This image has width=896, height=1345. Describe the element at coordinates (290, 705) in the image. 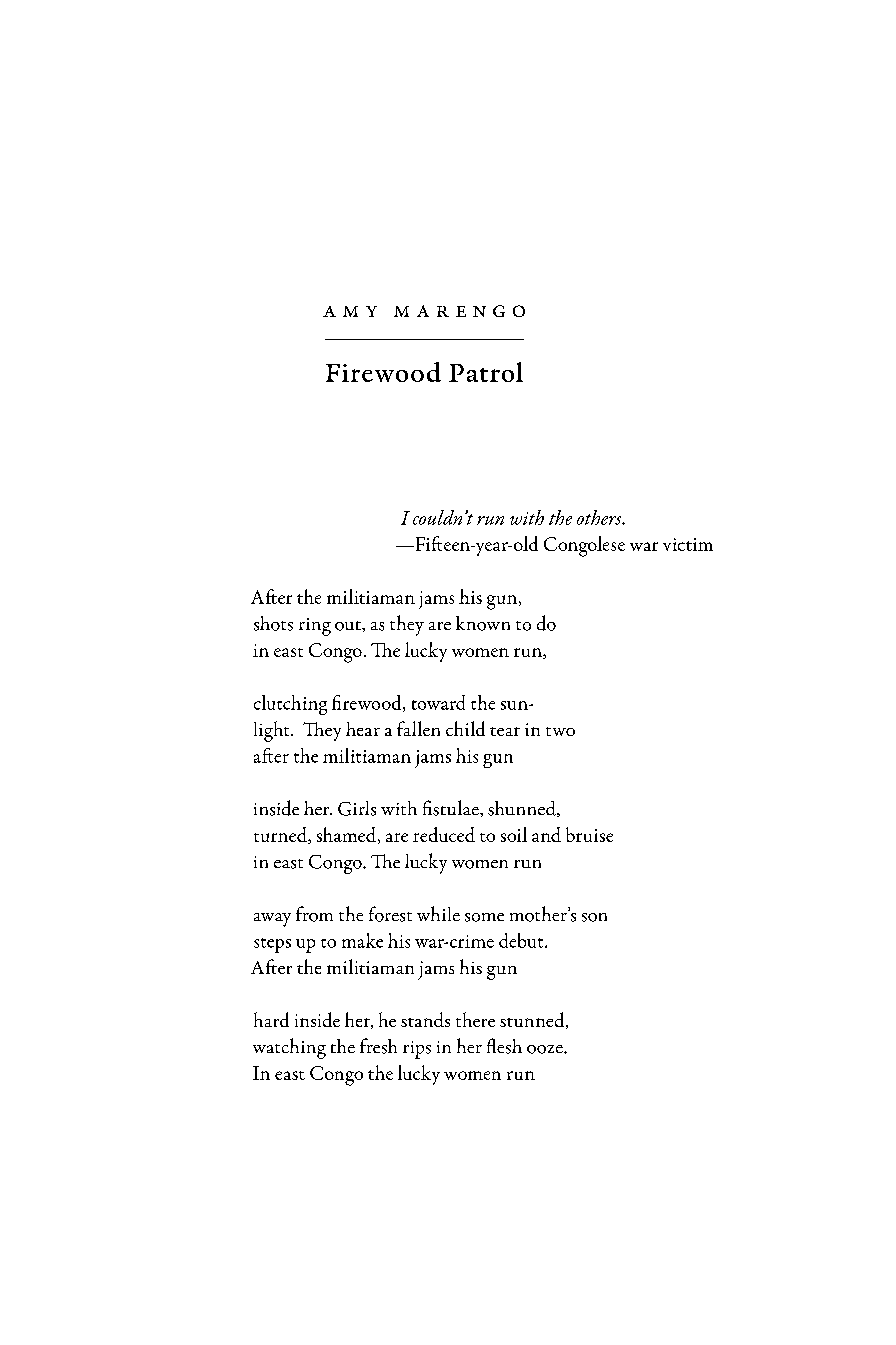

I see `clutching` at that location.
